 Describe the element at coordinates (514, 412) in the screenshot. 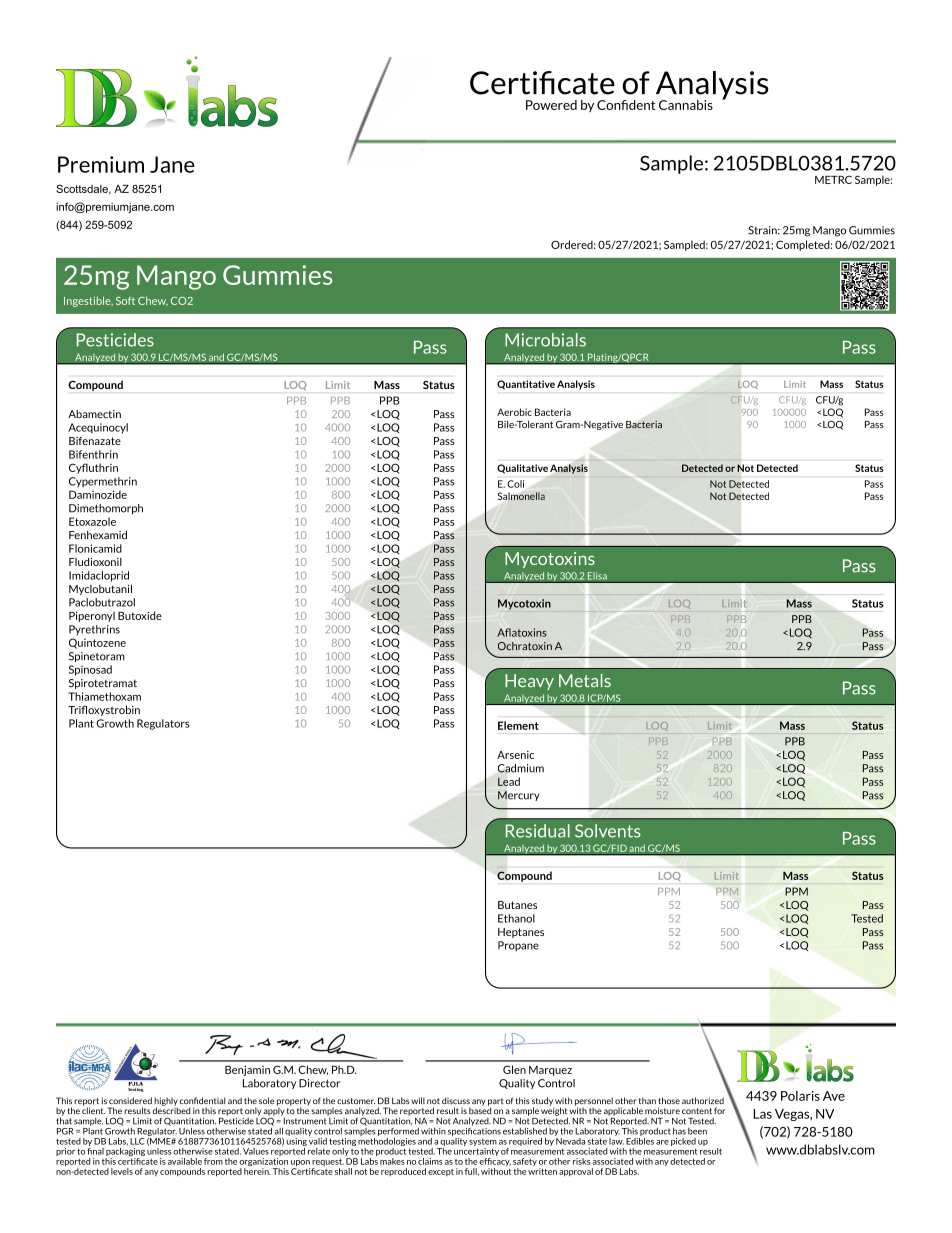

I see `Aerobic` at that location.
